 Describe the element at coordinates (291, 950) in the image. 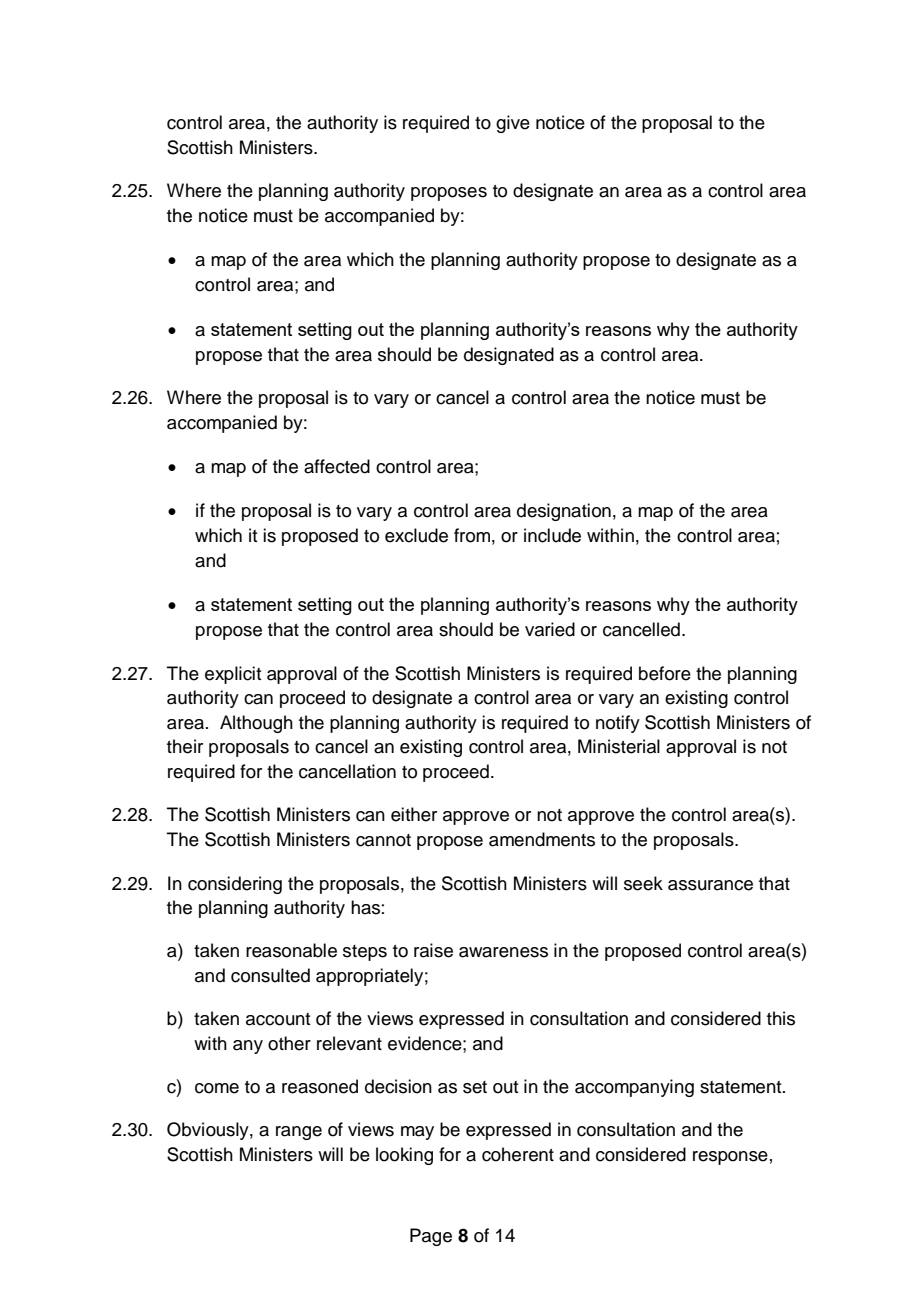

I see `reasonable` at that location.
